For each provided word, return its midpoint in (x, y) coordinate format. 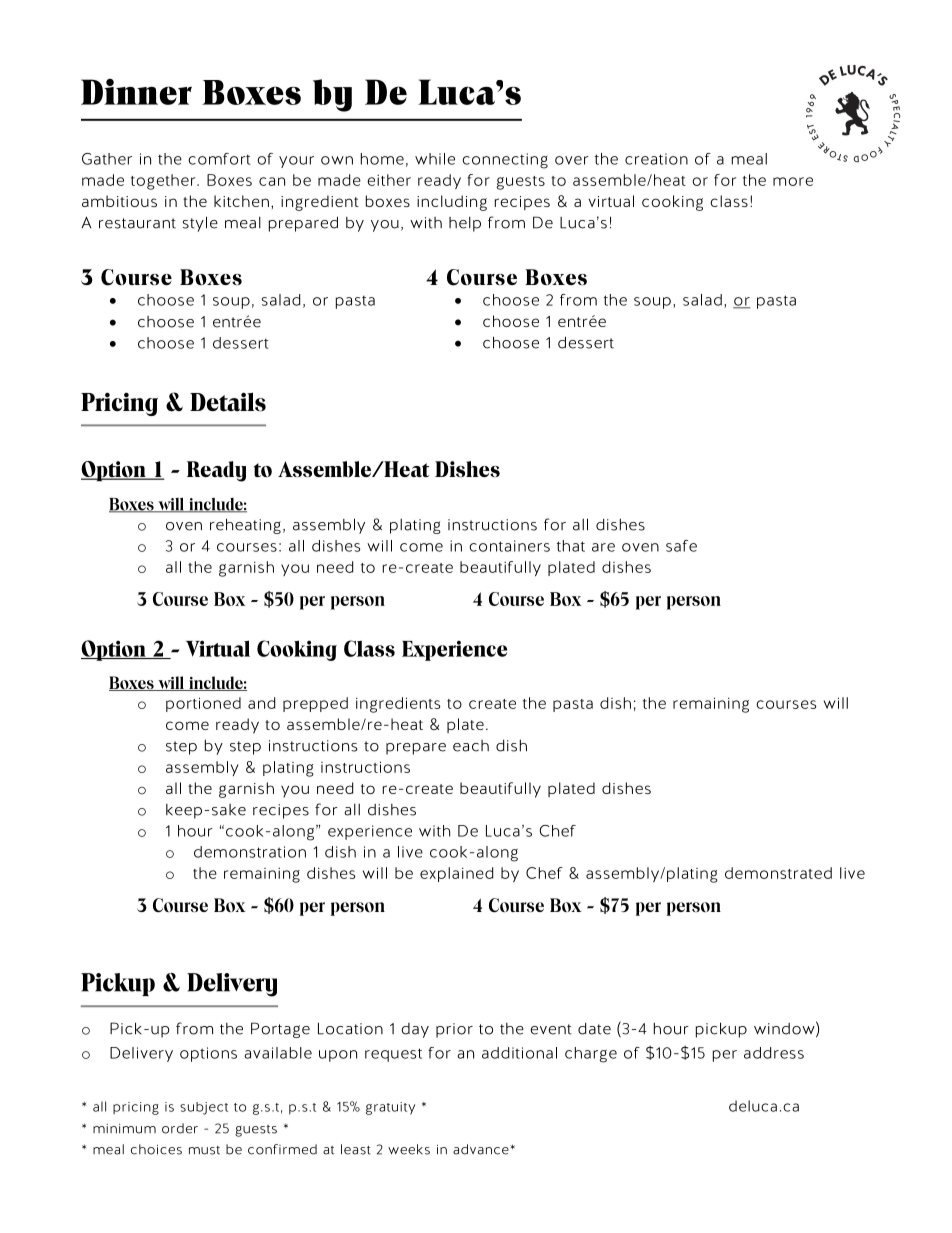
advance (482, 1149)
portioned (203, 704)
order (180, 1128)
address (774, 1053)
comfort (219, 159)
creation (656, 159)
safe (681, 546)
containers (509, 546)
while (435, 159)
